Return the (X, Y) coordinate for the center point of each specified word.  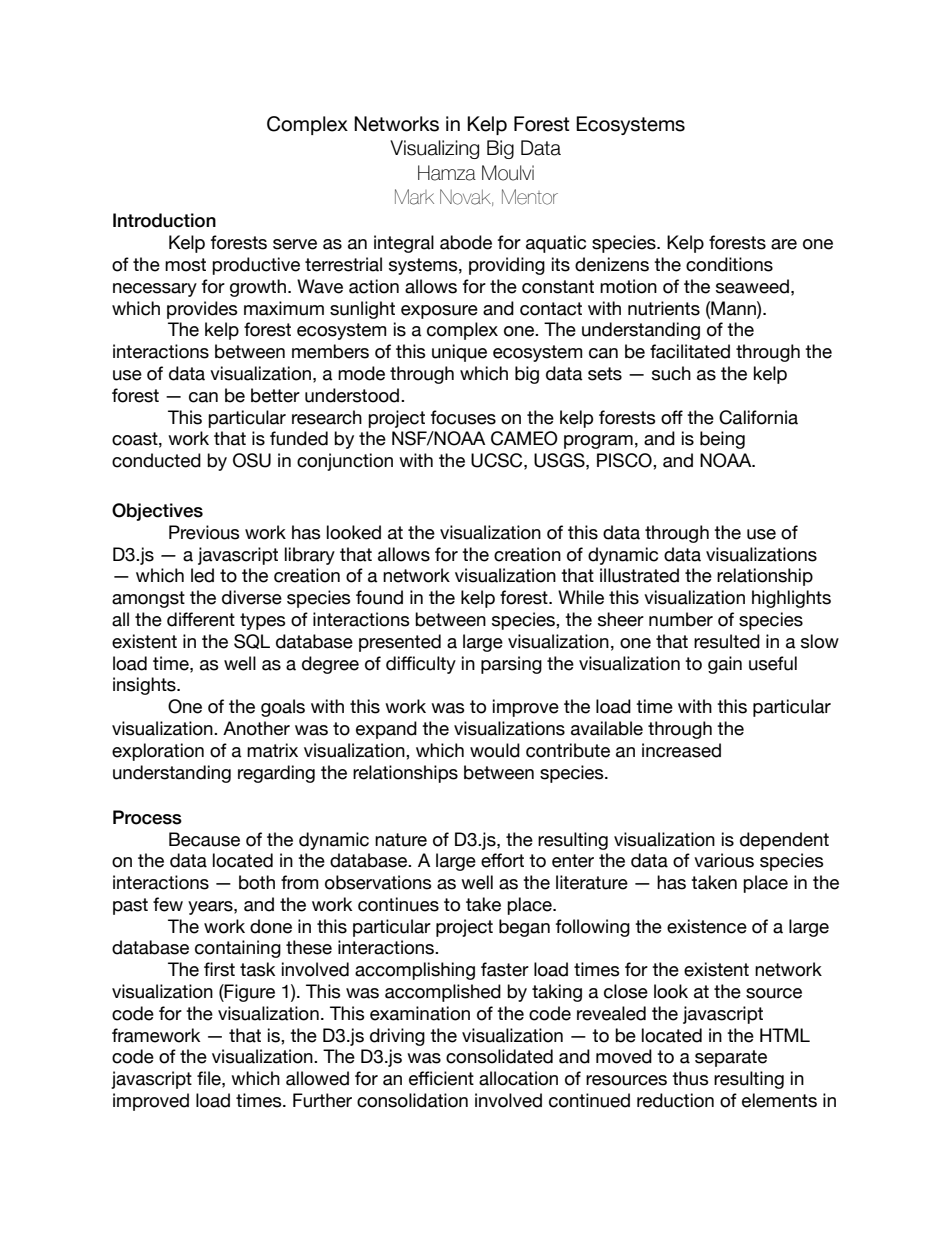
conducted (156, 460)
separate (731, 1058)
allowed (317, 1078)
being (722, 440)
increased (681, 750)
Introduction (164, 220)
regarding (276, 774)
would (495, 750)
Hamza (447, 173)
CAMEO (524, 438)
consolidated (499, 1056)
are (784, 244)
